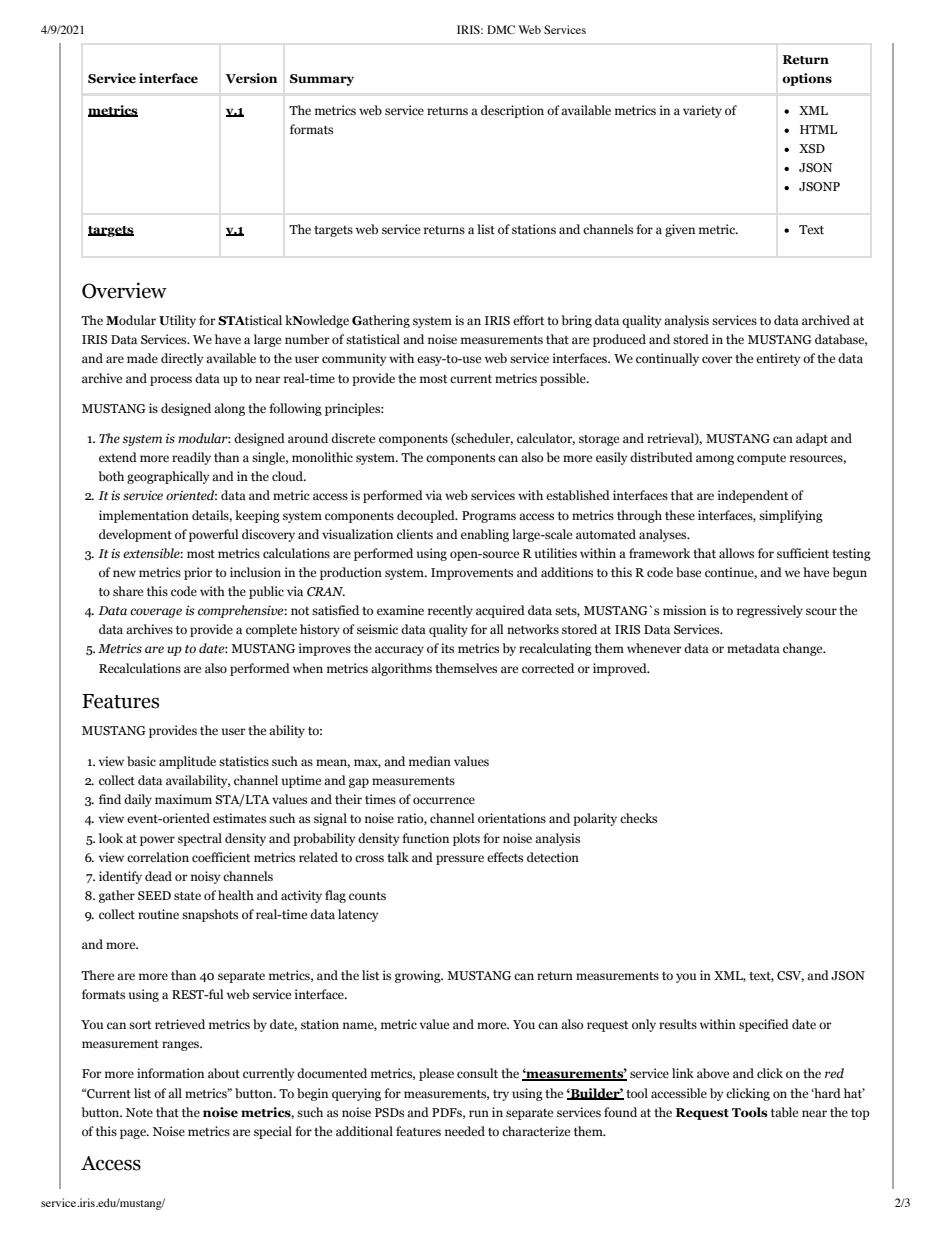 The width and height of the page is (952, 1233). Describe the element at coordinates (778, 359) in the page. I see `entirety` at that location.
